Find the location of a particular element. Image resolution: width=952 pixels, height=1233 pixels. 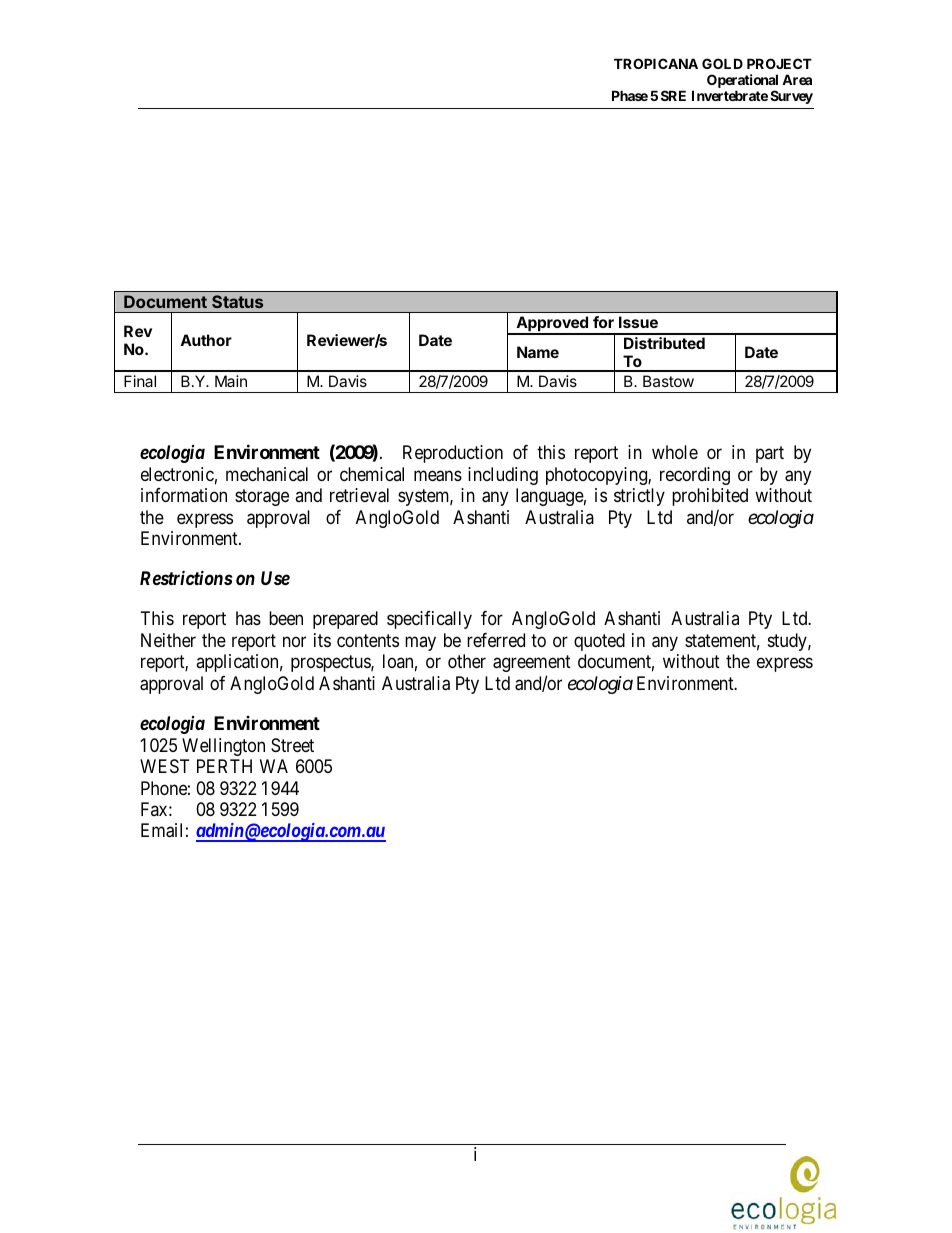

TROPICANA is located at coordinates (656, 63).
